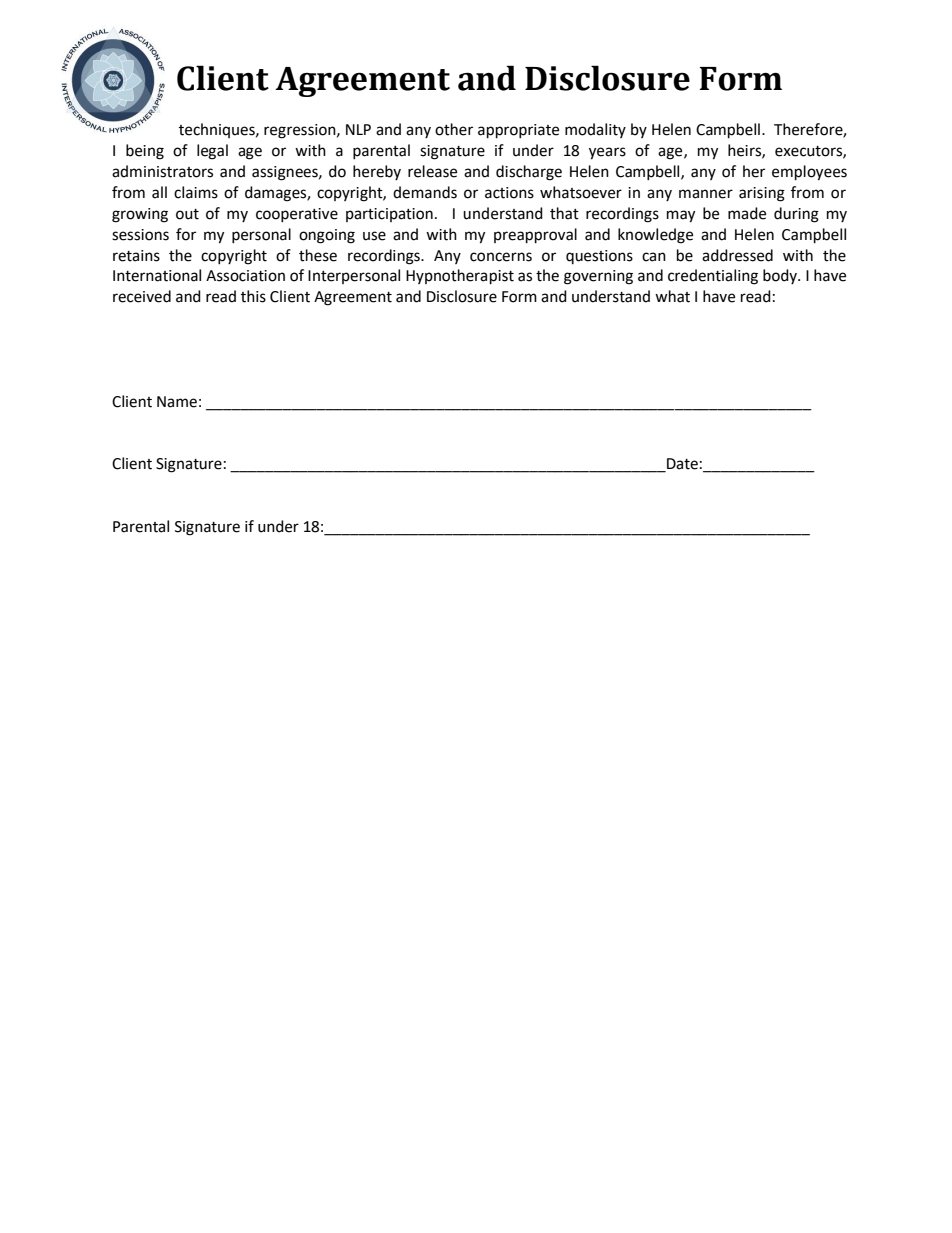 This document has height=1233, width=952. I want to click on preapproval, so click(535, 236).
